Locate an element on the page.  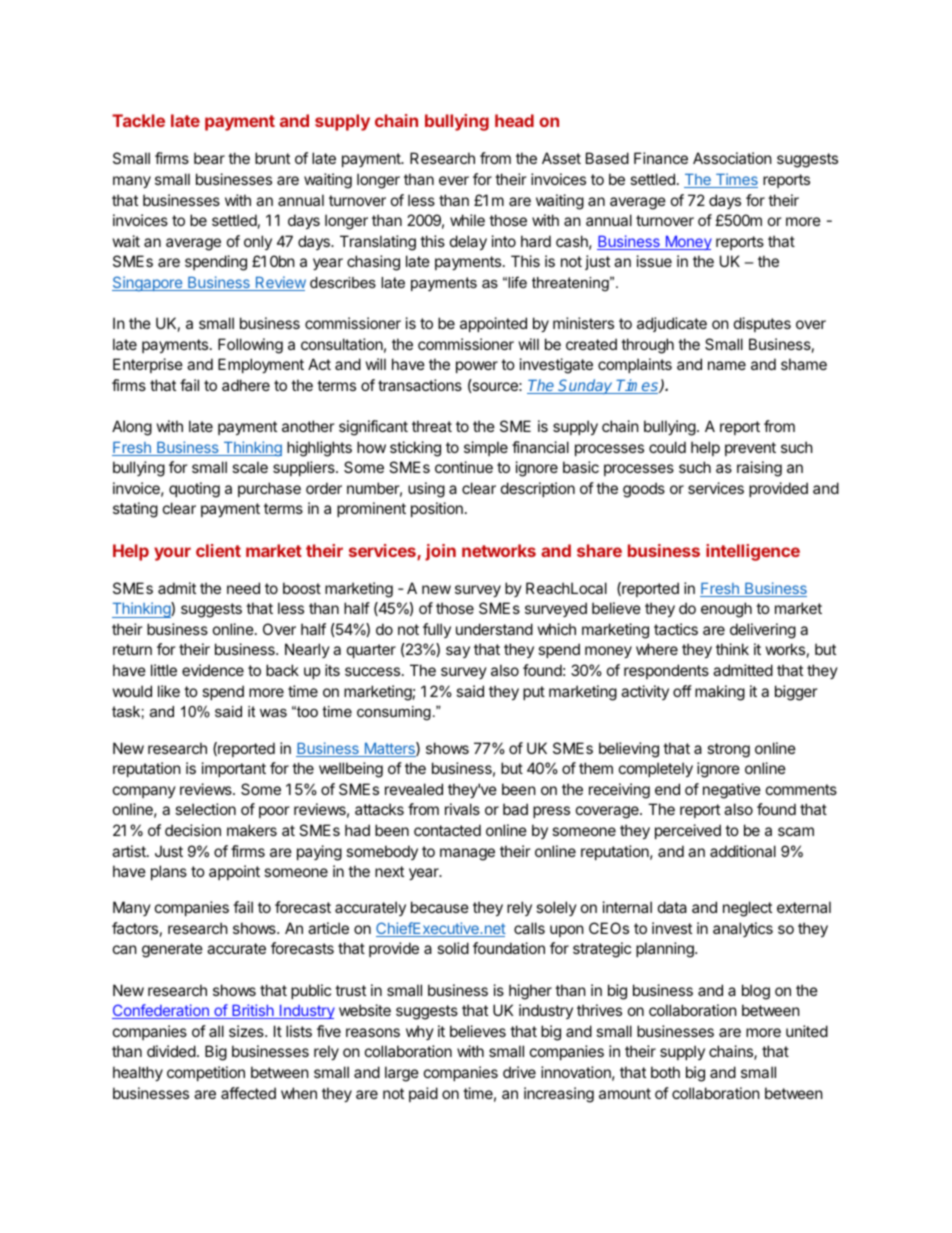
additional is located at coordinates (743, 851).
